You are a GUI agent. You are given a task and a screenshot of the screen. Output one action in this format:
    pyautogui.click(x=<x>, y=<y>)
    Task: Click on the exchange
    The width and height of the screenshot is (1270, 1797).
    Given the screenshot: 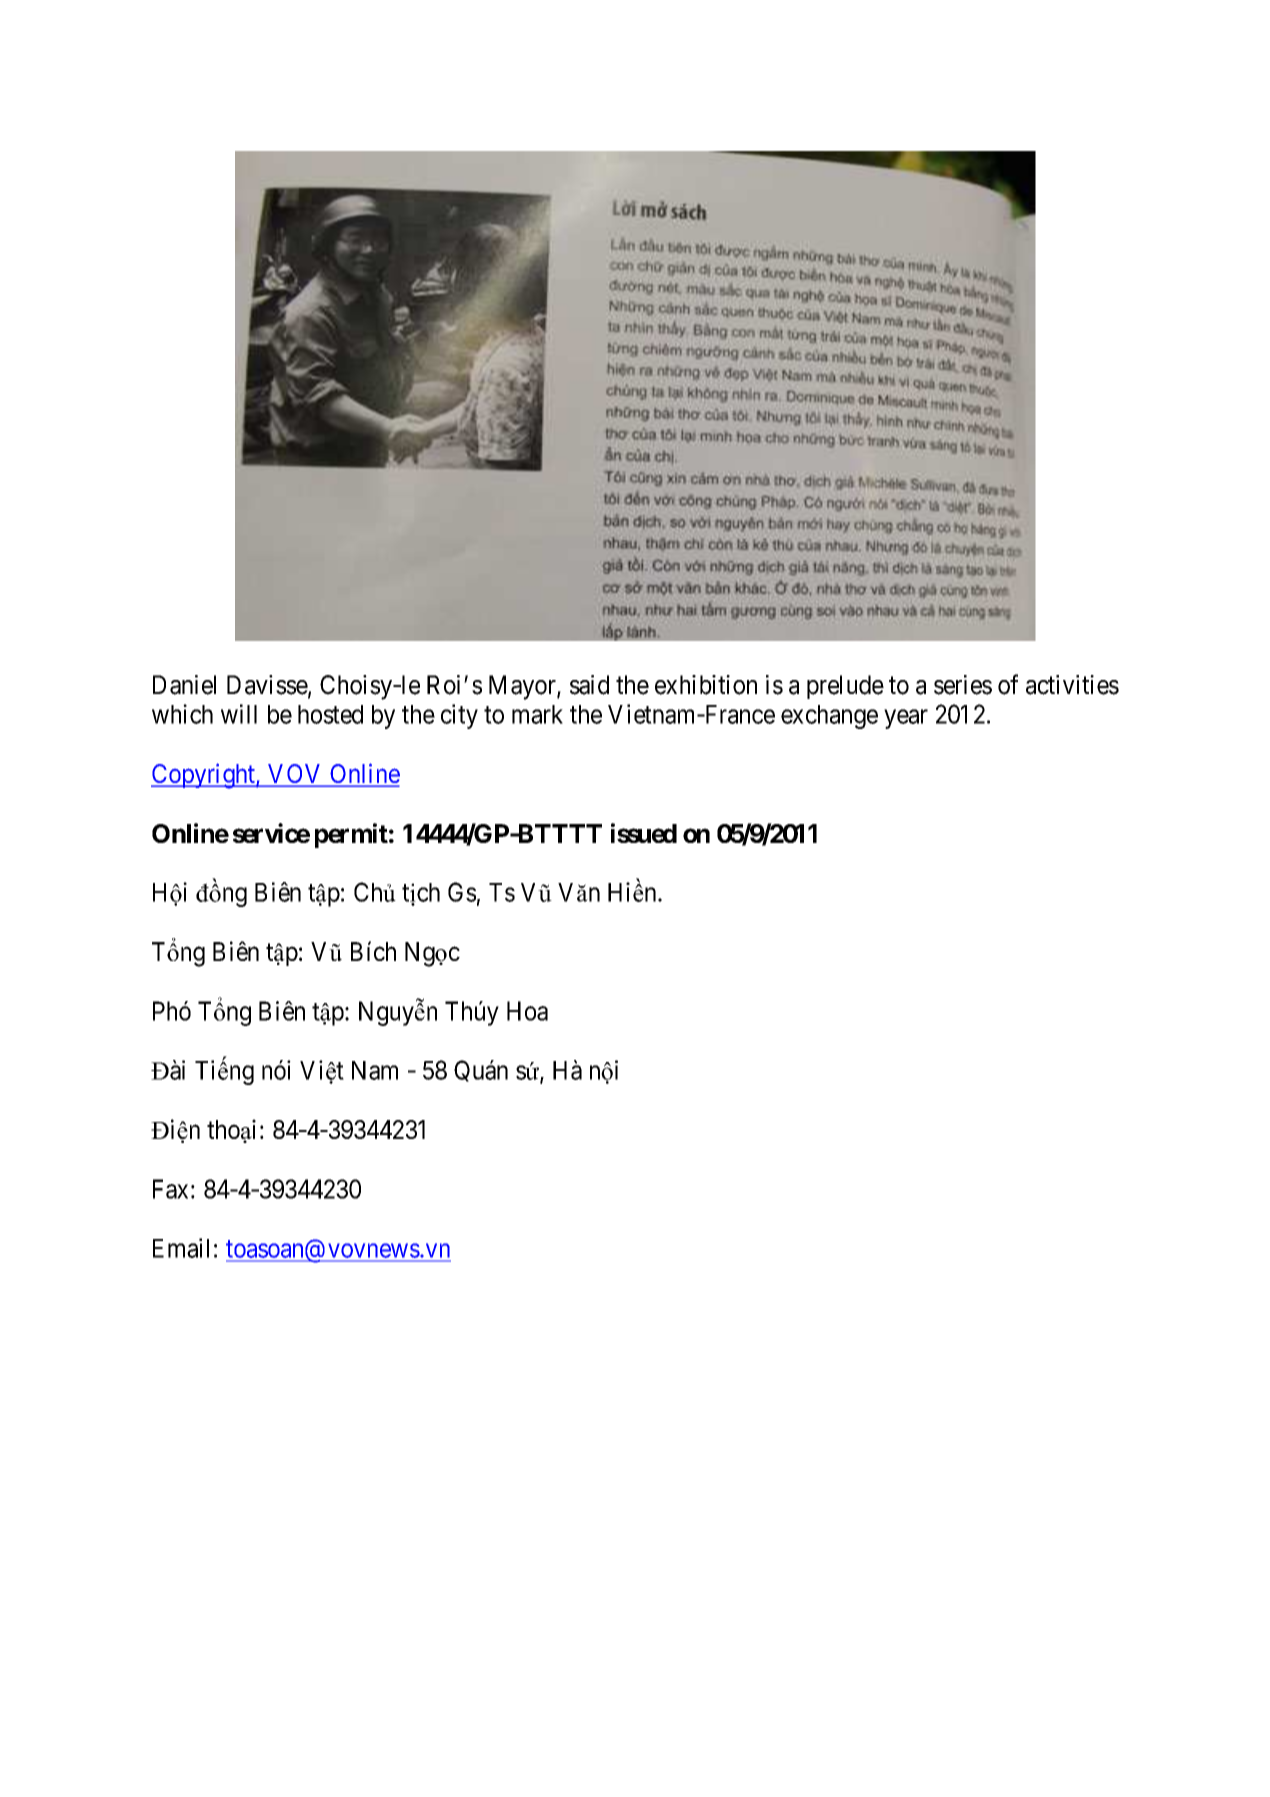 What is the action you would take?
    pyautogui.click(x=829, y=717)
